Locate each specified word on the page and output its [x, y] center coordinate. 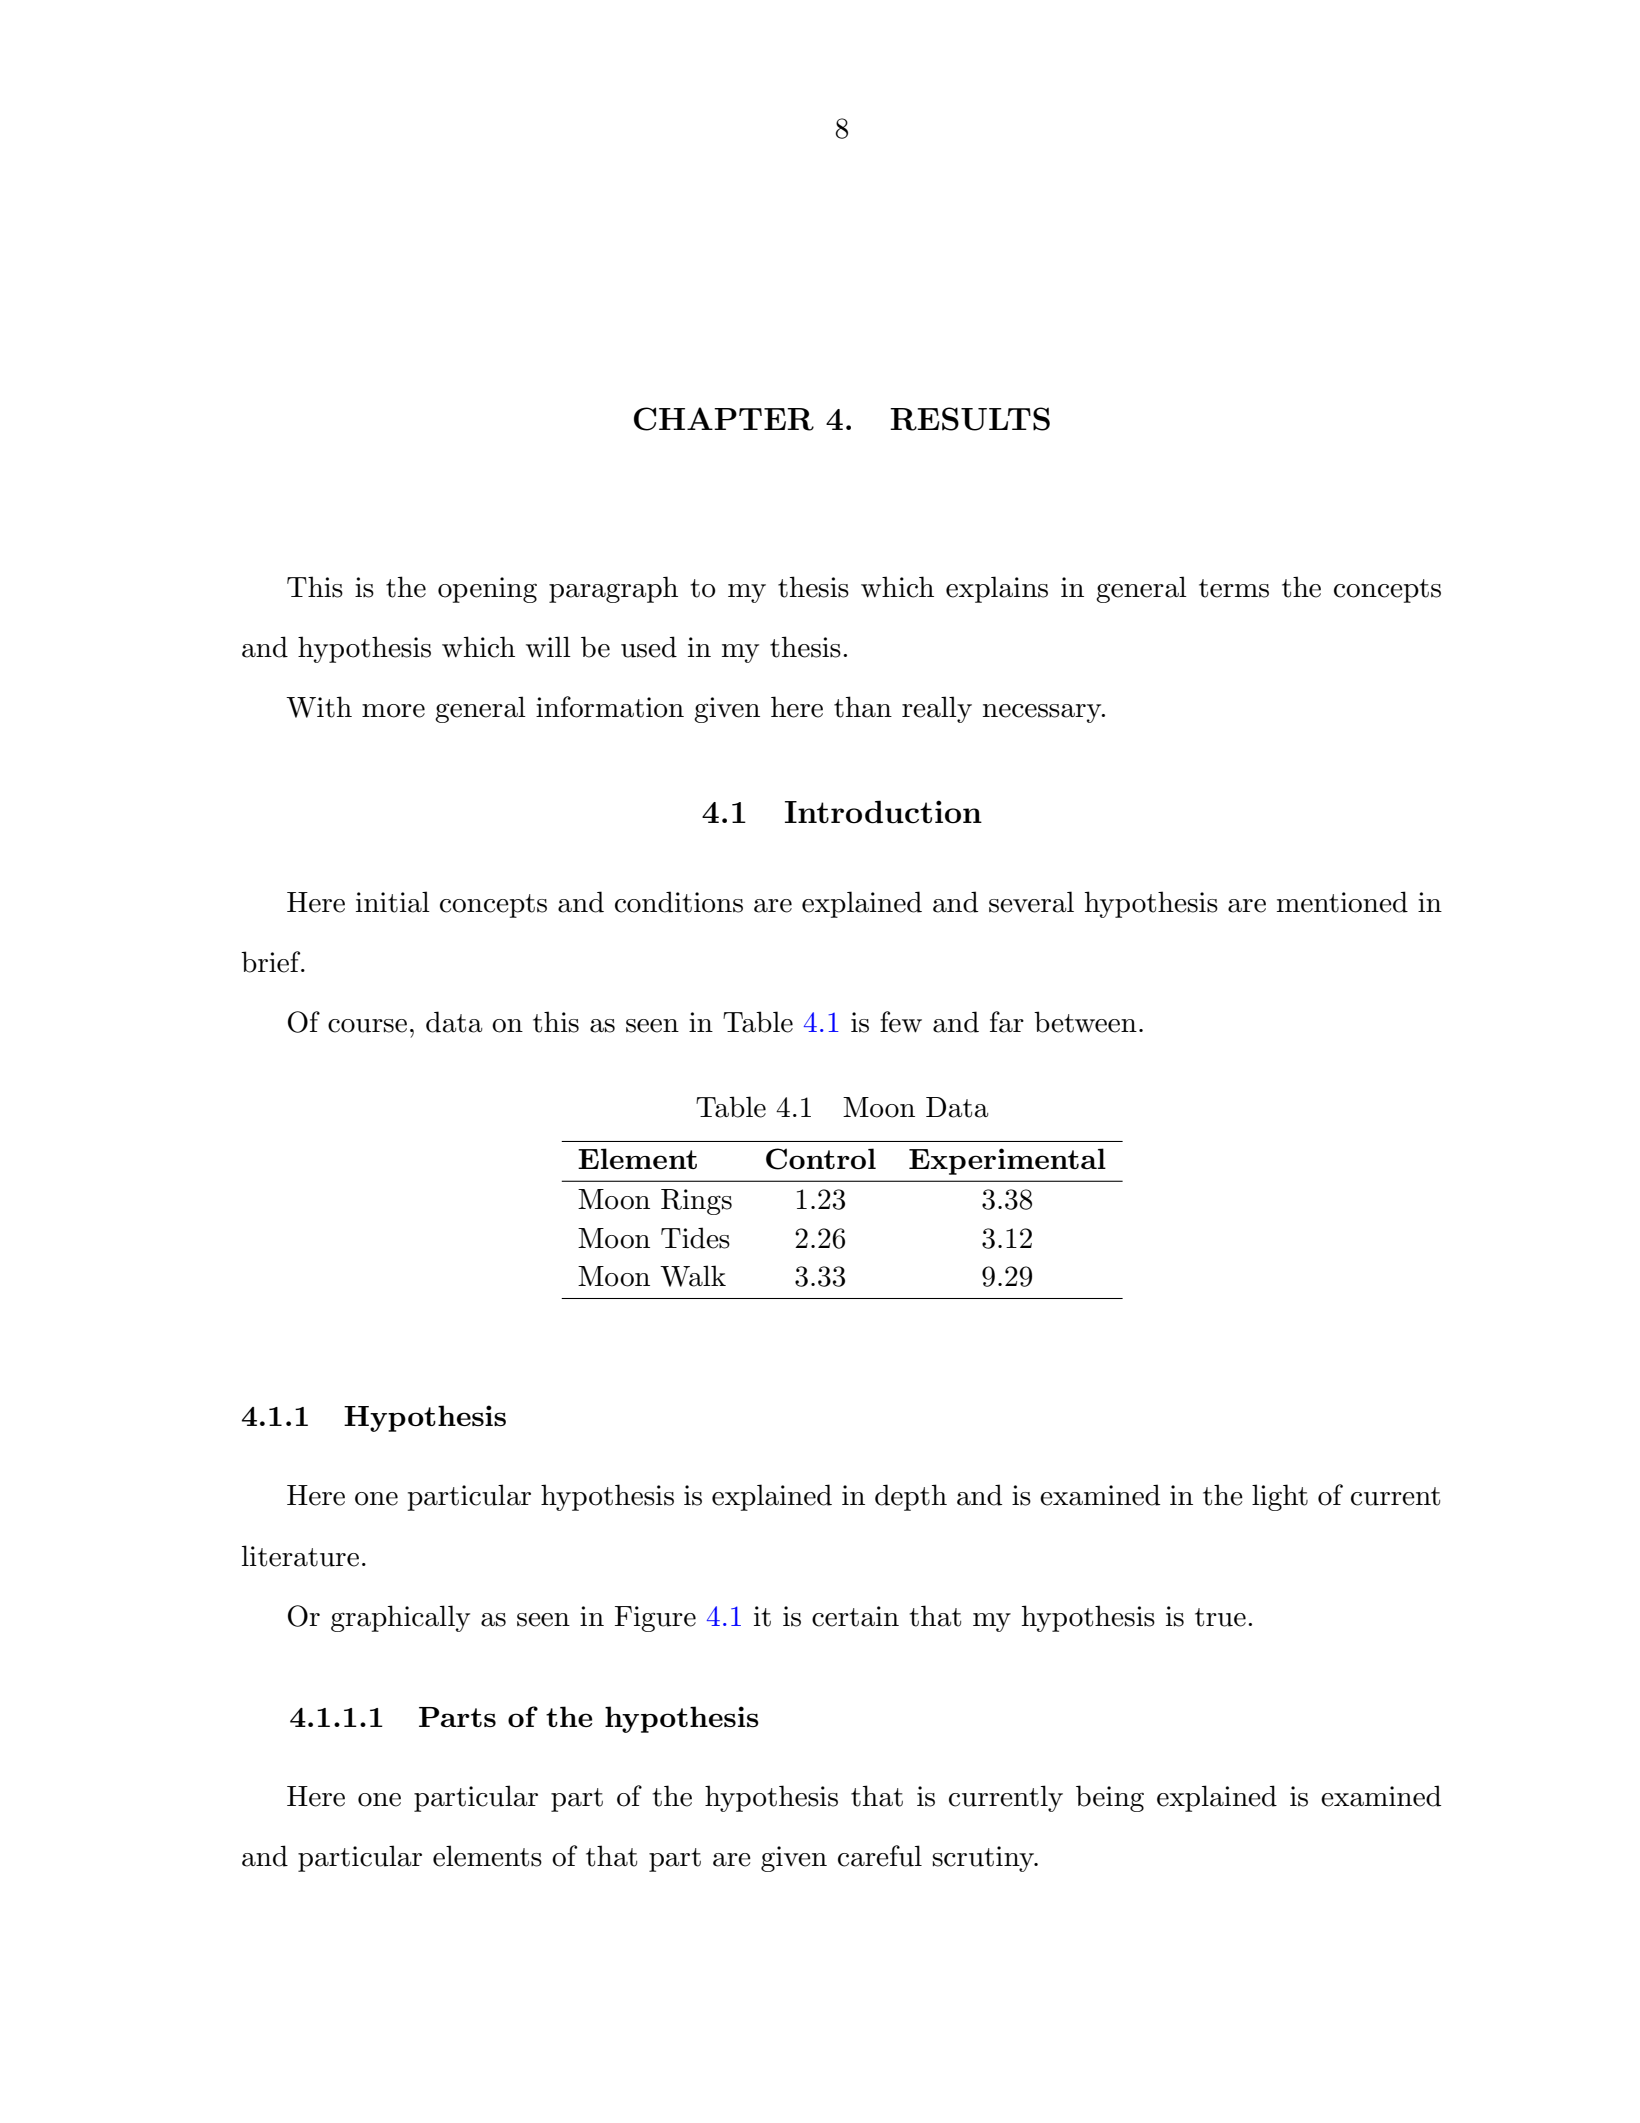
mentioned [1342, 902]
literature [300, 1556]
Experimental [1007, 1161]
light [1280, 1497]
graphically [400, 1618]
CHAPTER [724, 419]
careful [880, 1856]
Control [821, 1159]
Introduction [883, 812]
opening [487, 590]
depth [911, 1497]
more [393, 711]
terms [1234, 588]
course [367, 1026]
